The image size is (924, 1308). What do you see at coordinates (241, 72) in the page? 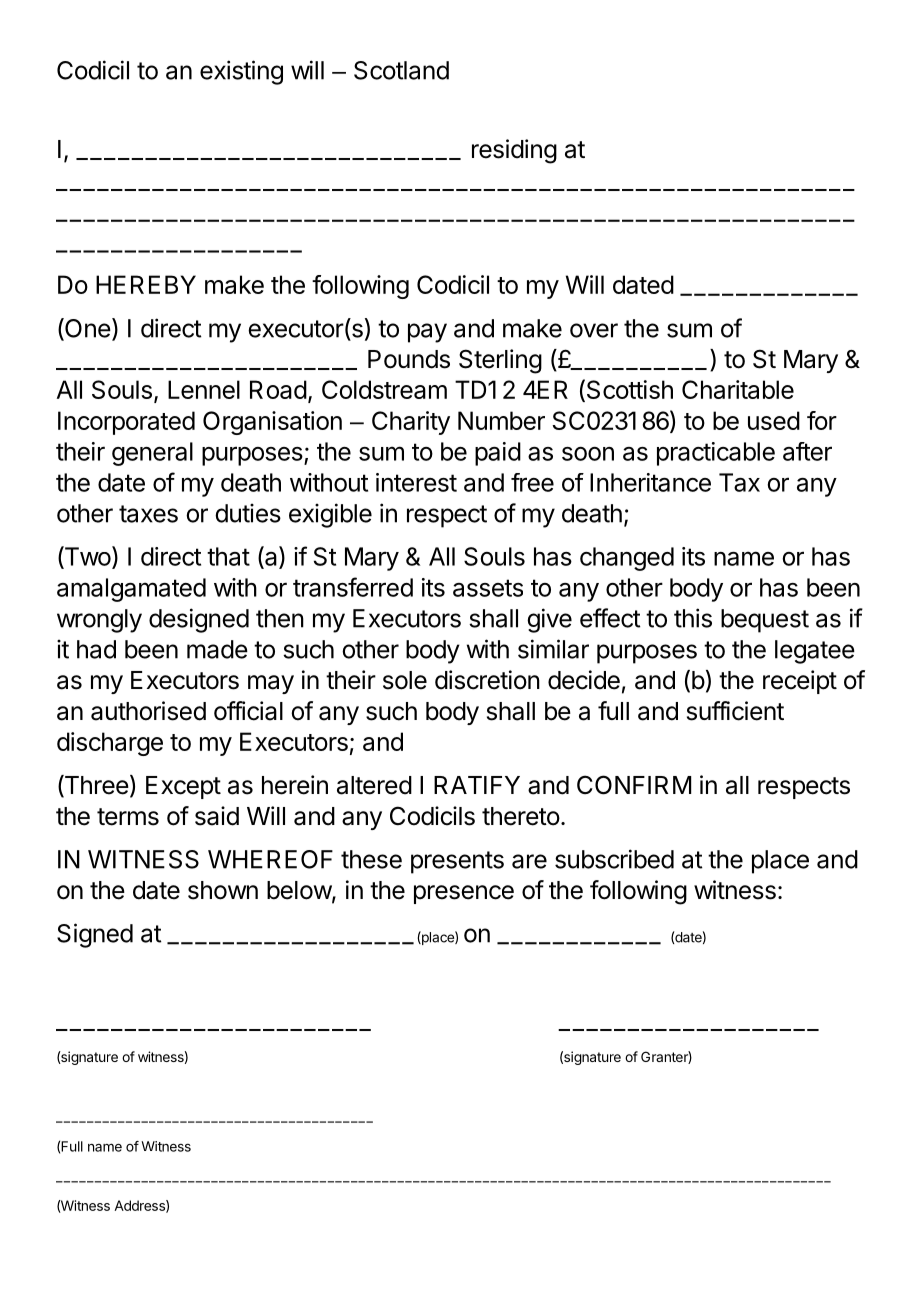
I see `existing` at bounding box center [241, 72].
